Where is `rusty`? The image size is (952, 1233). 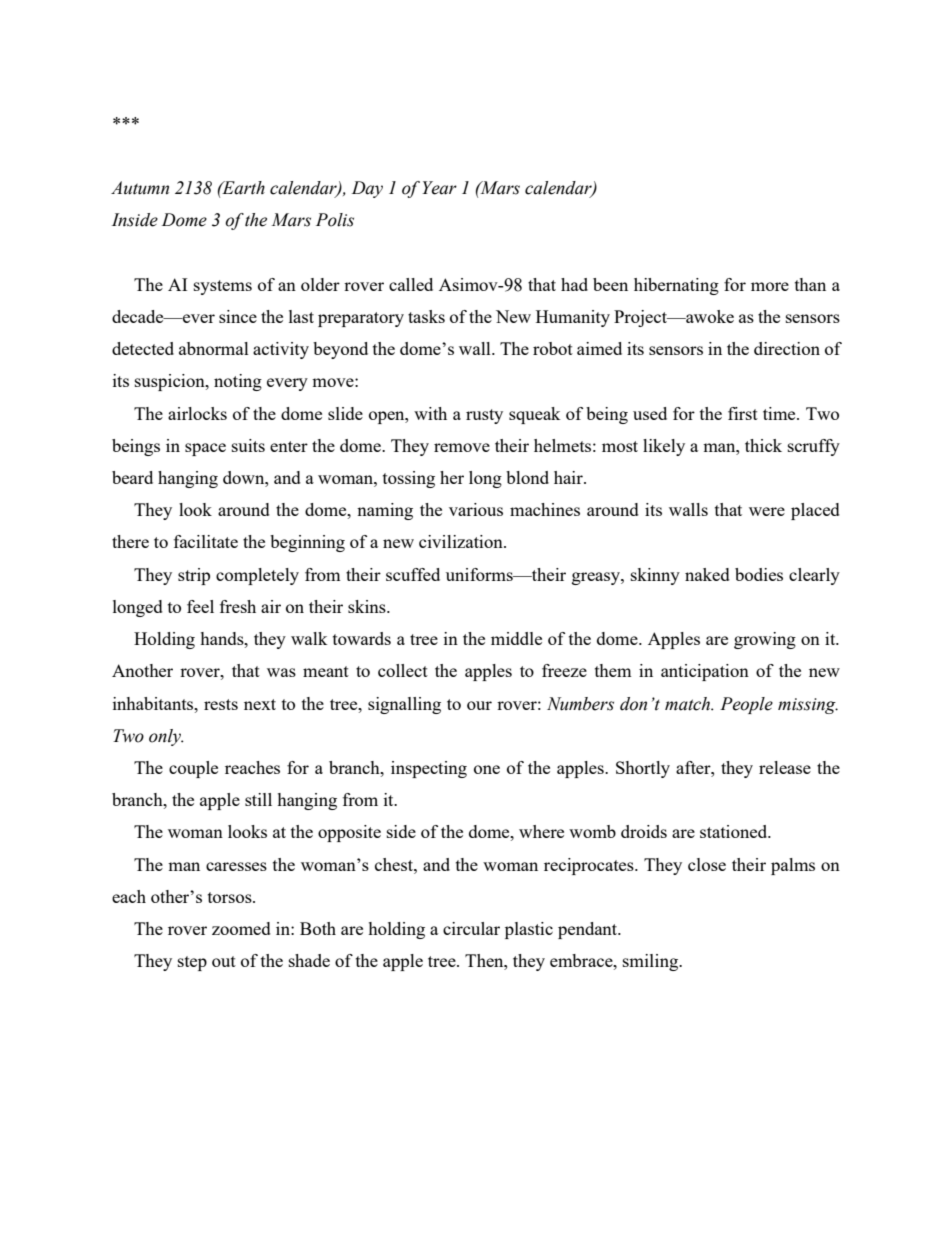 rusty is located at coordinates (484, 416).
